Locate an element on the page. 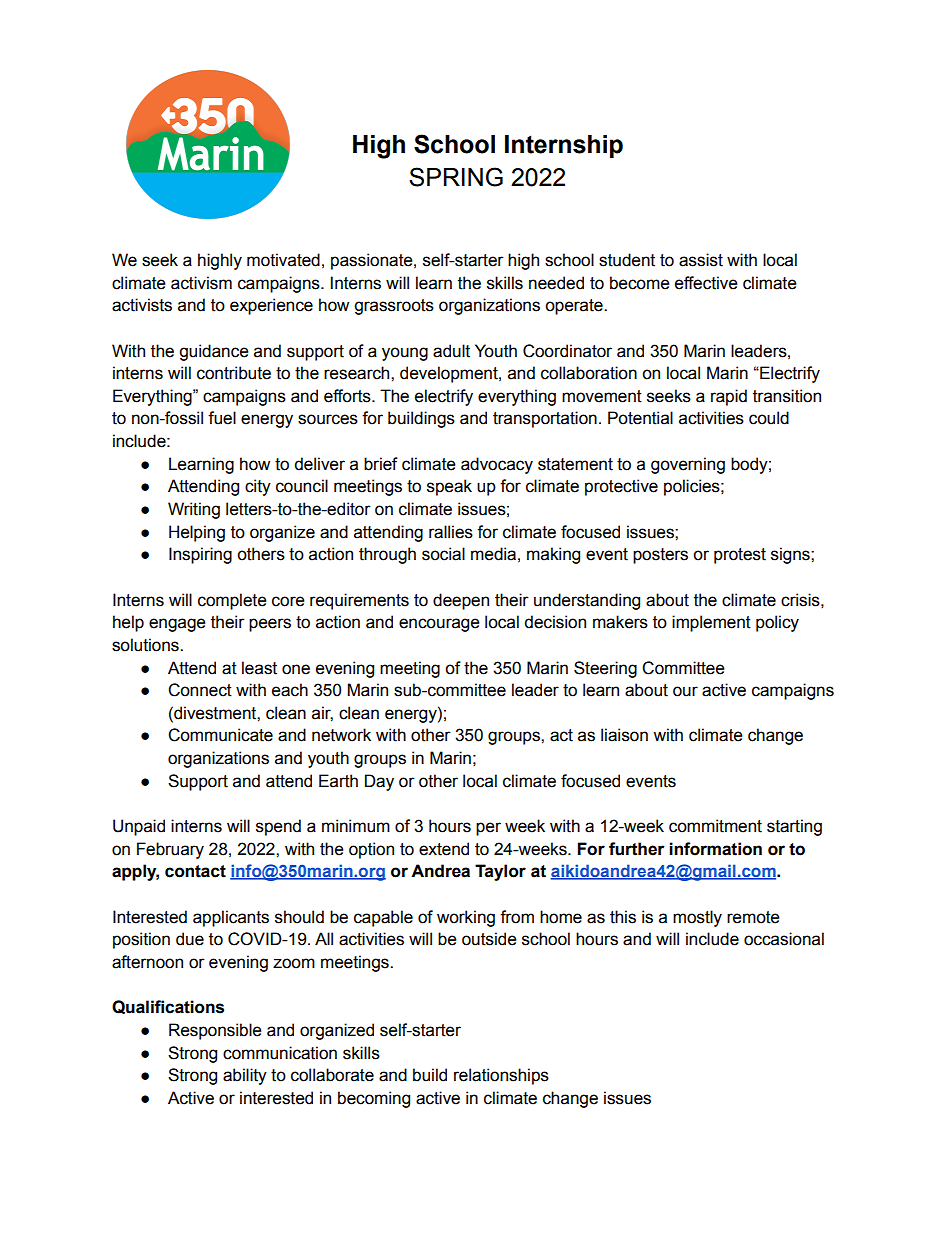 This page has width=952, height=1233. relationships is located at coordinates (501, 1076).
